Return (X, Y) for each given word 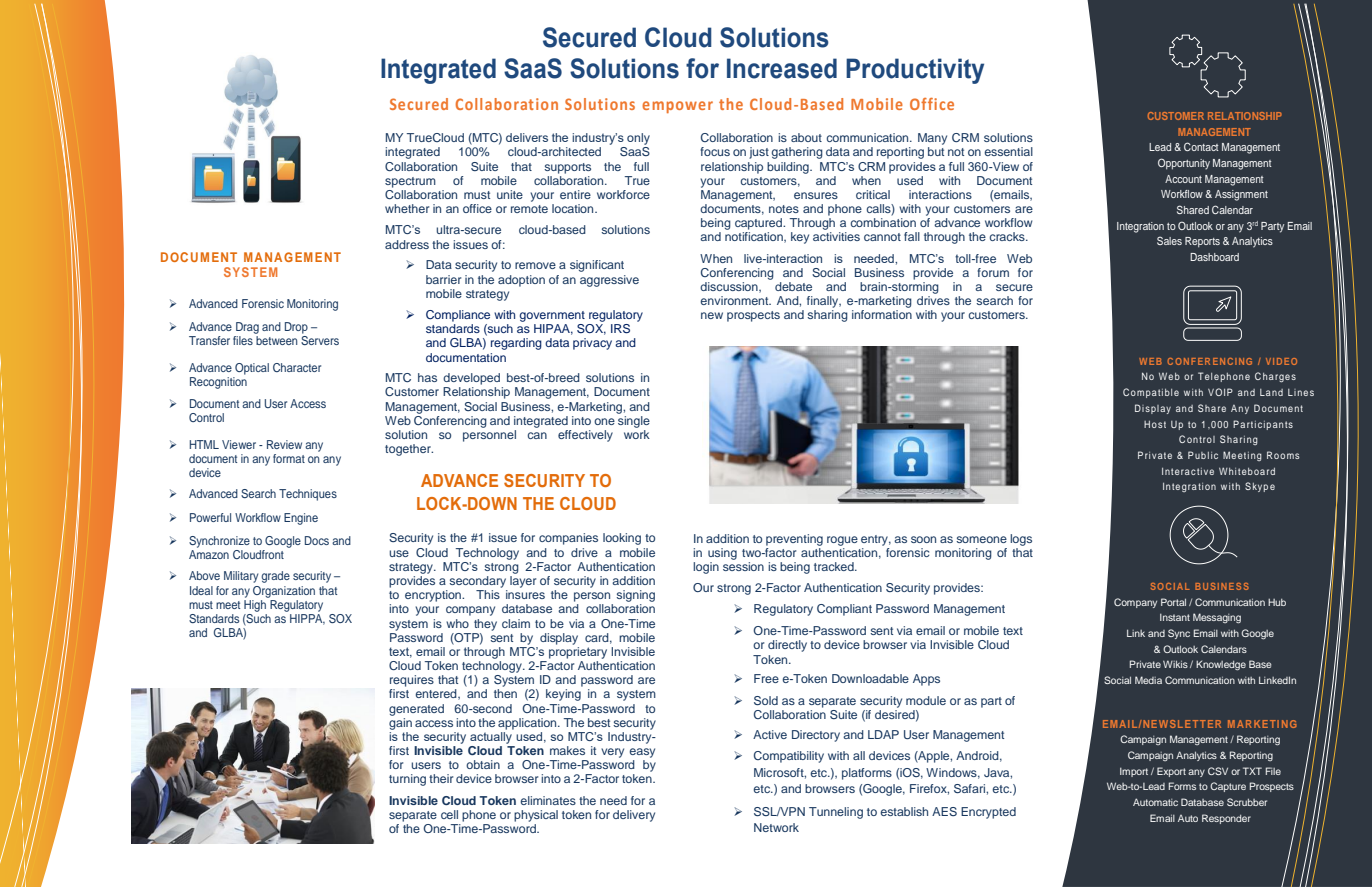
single (633, 420)
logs (1021, 540)
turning (407, 780)
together (409, 450)
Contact (1201, 146)
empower (677, 107)
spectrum (410, 182)
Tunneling (836, 813)
